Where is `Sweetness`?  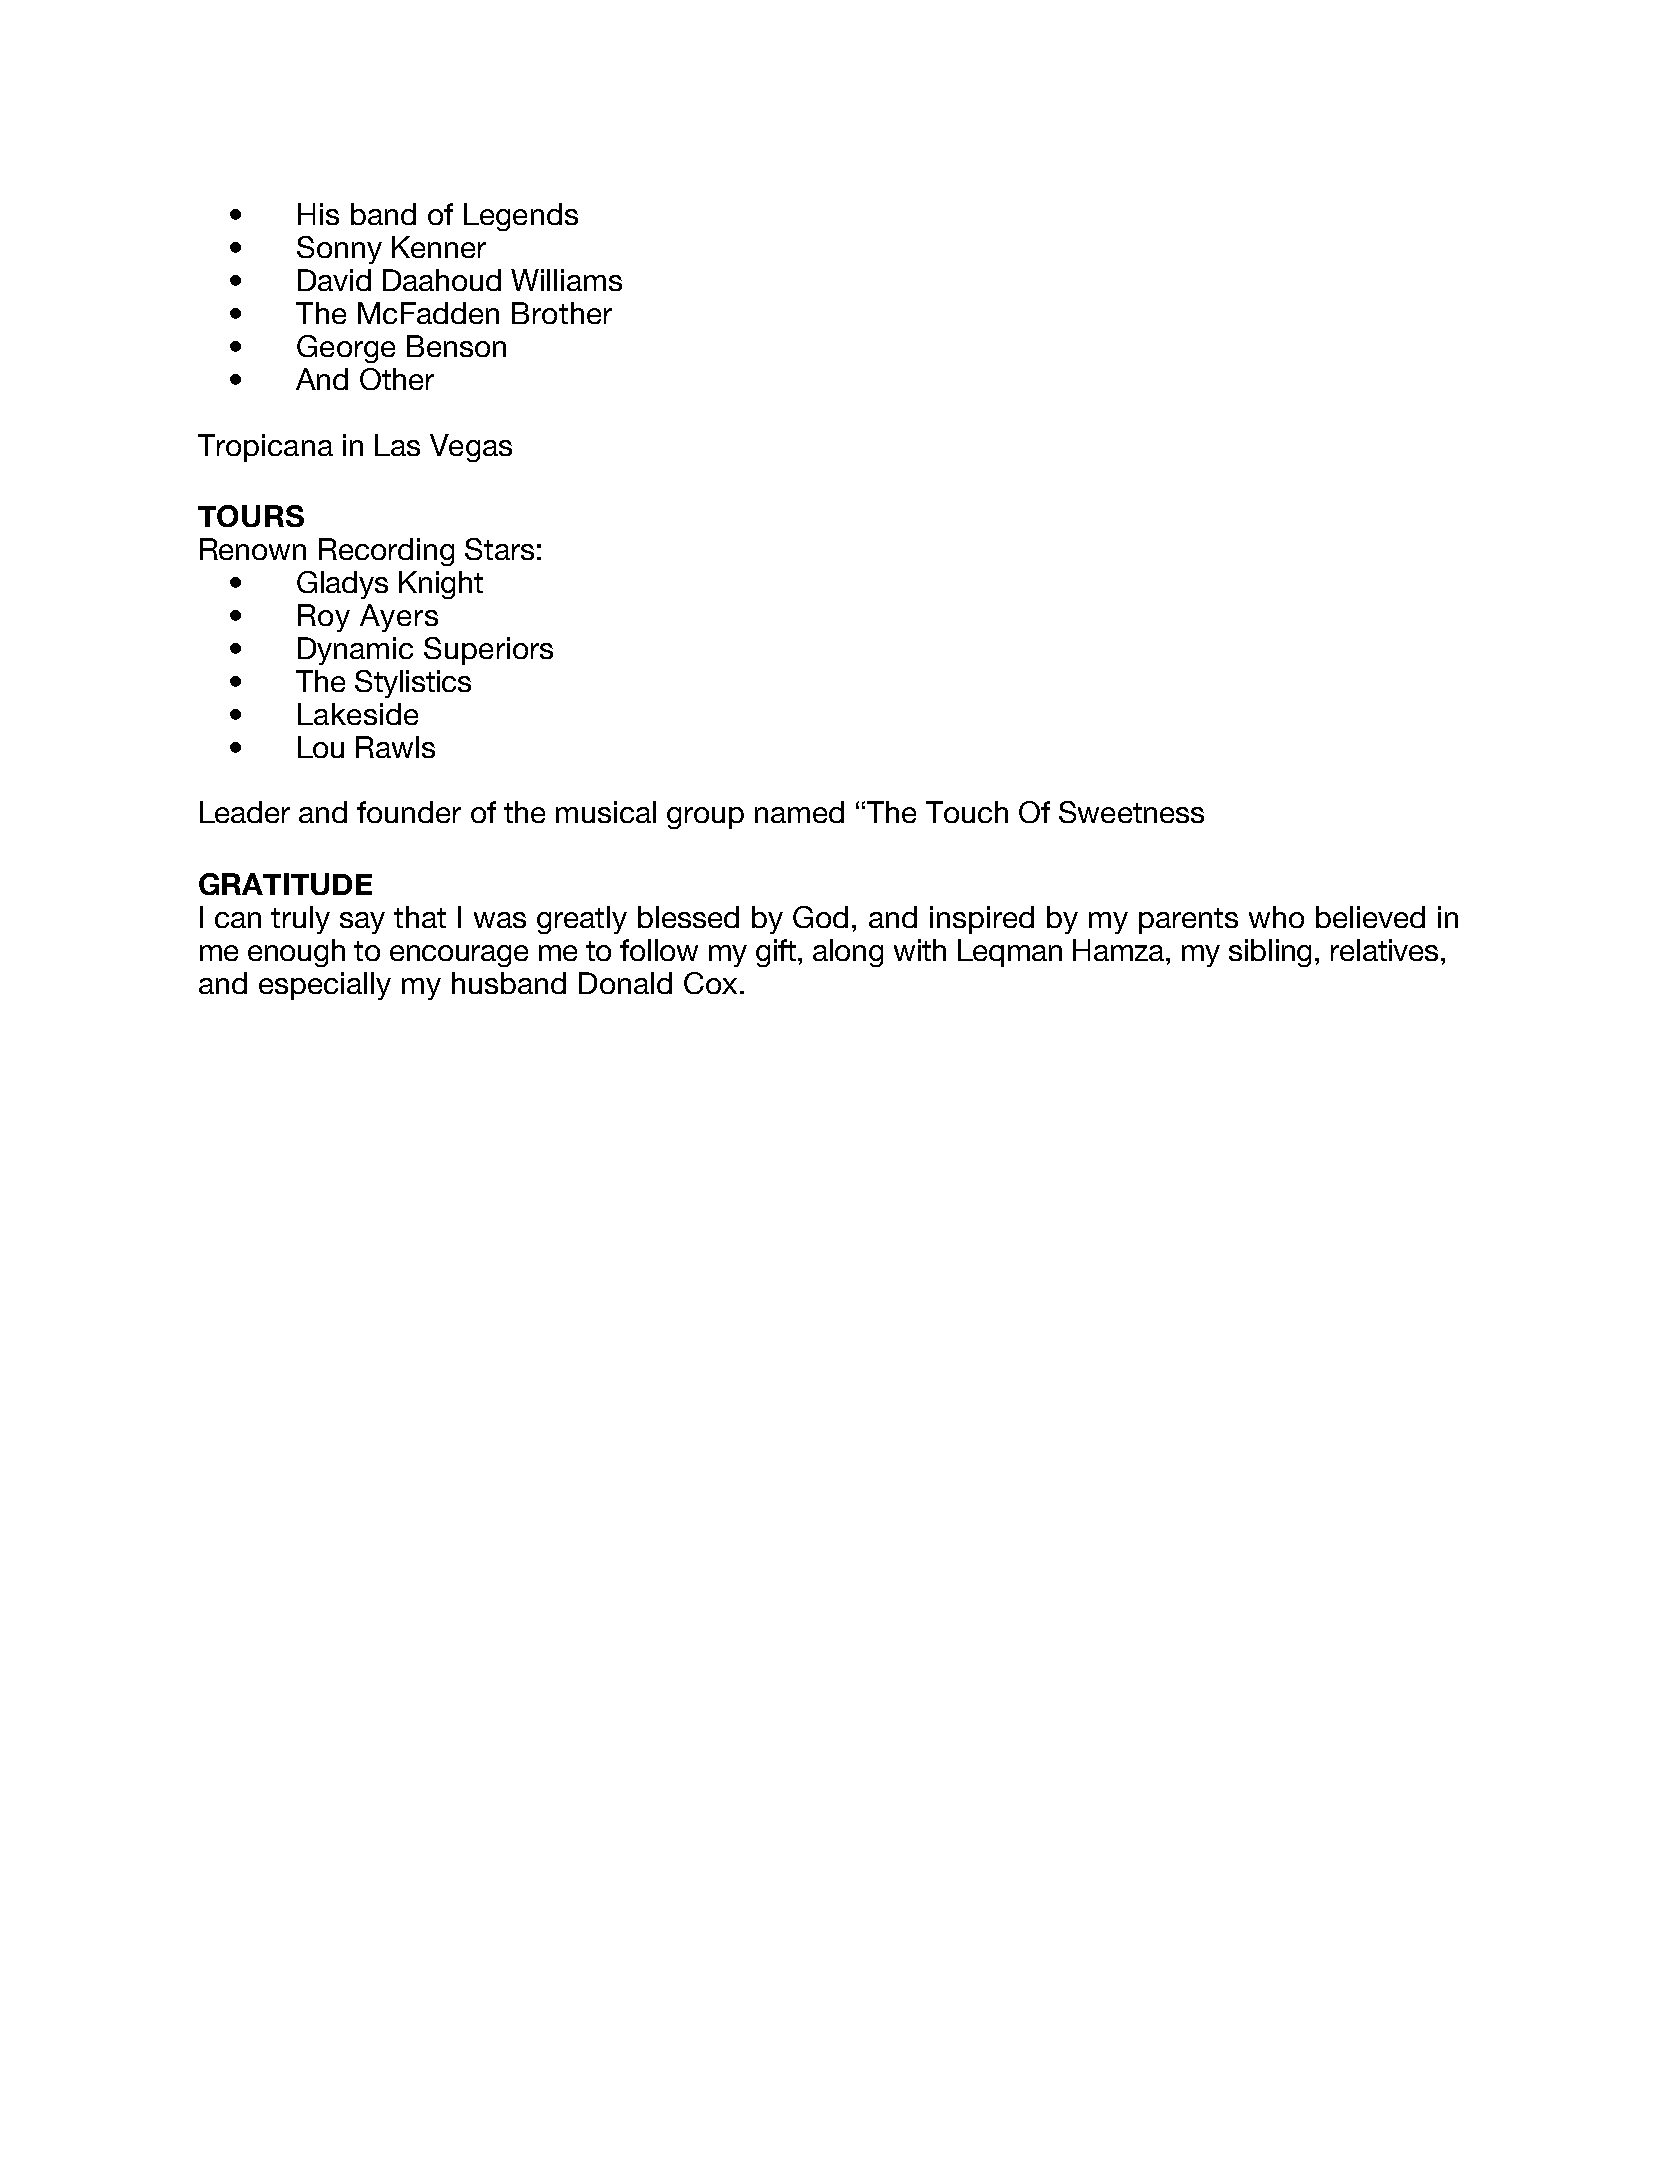 Sweetness is located at coordinates (1131, 812).
